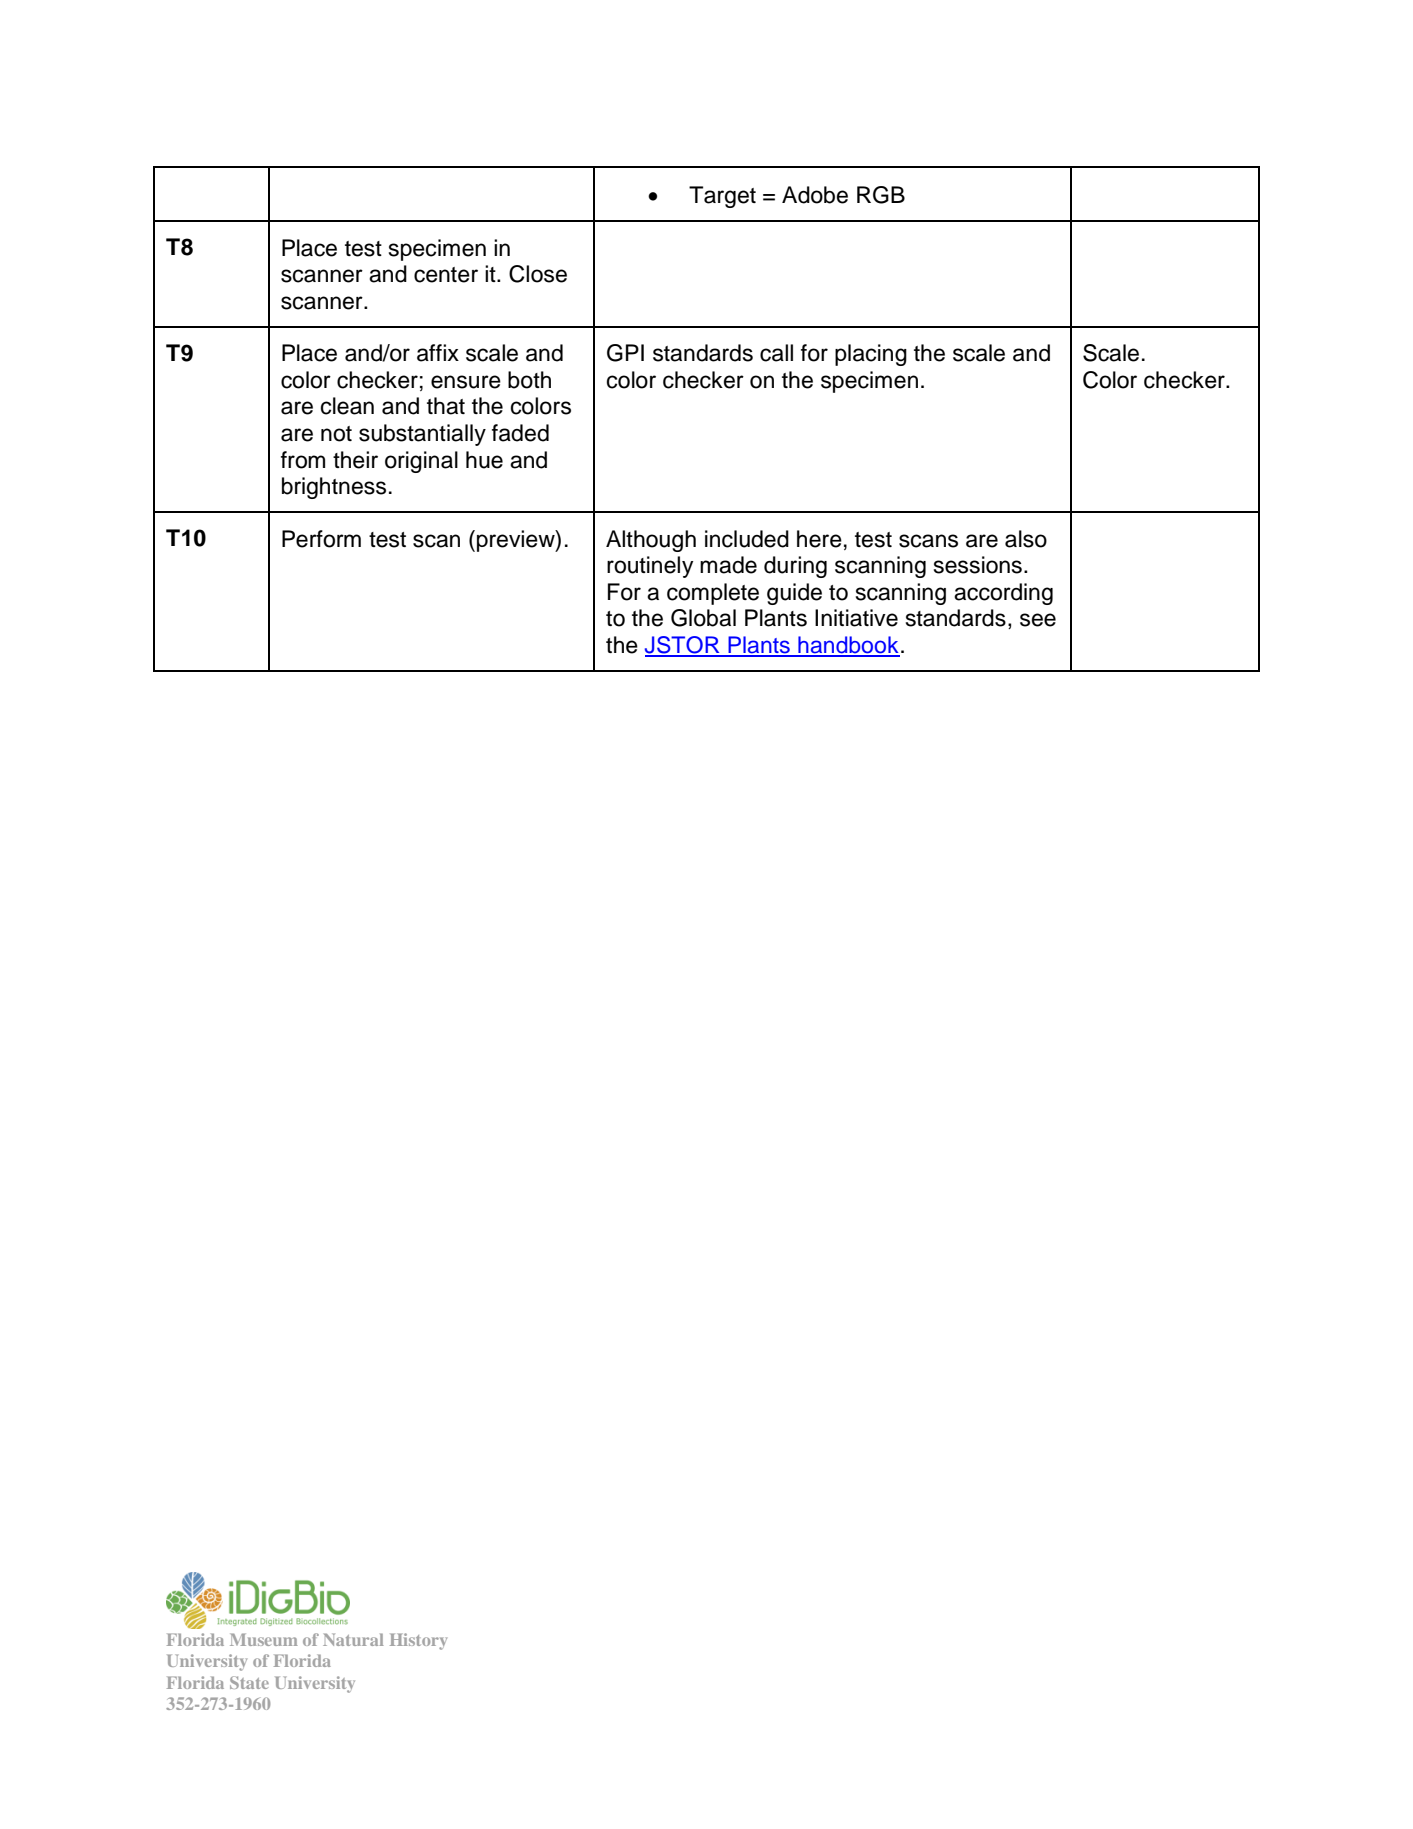  Describe the element at coordinates (881, 195) in the image. I see `RGB` at that location.
